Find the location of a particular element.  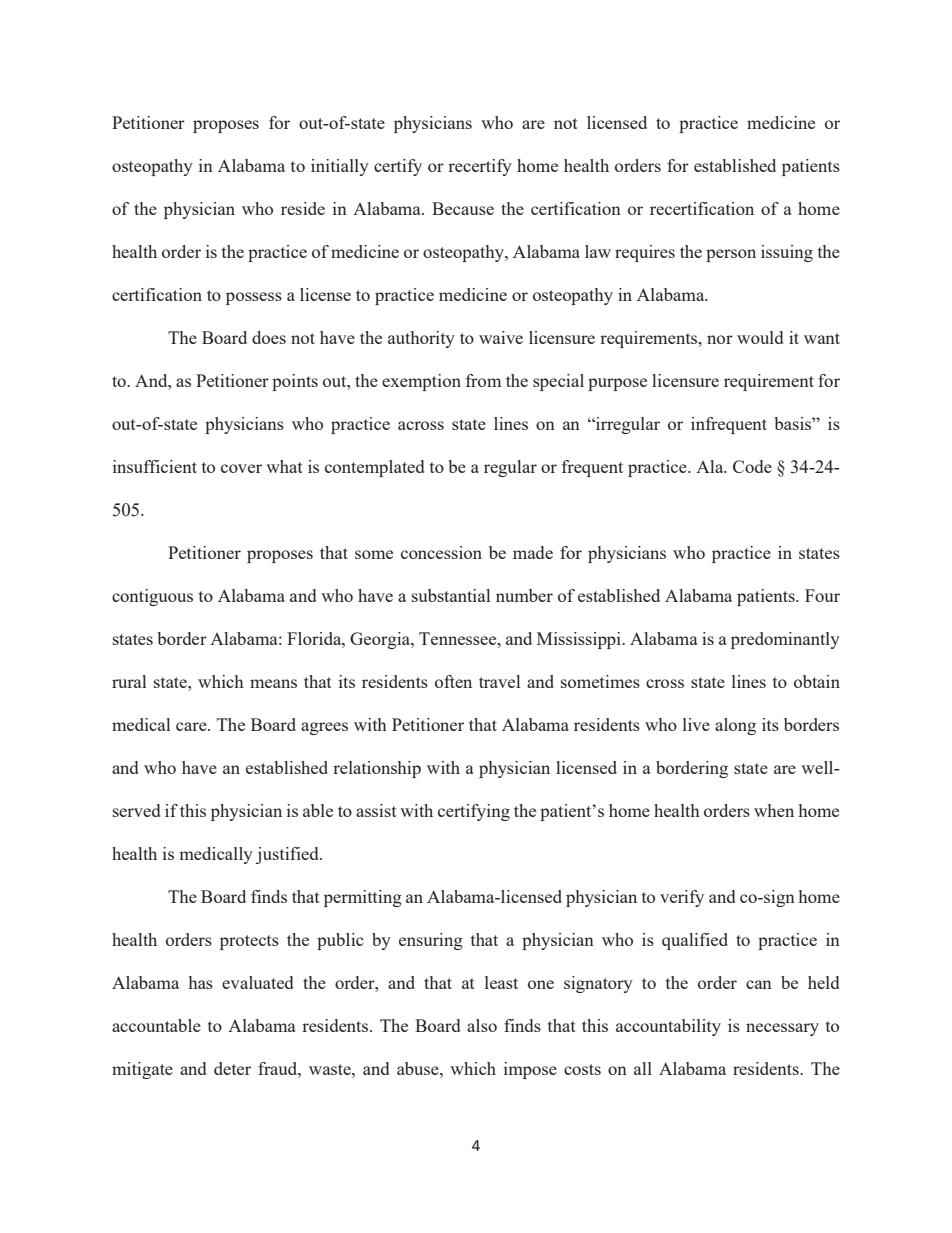

justified is located at coordinates (288, 855).
